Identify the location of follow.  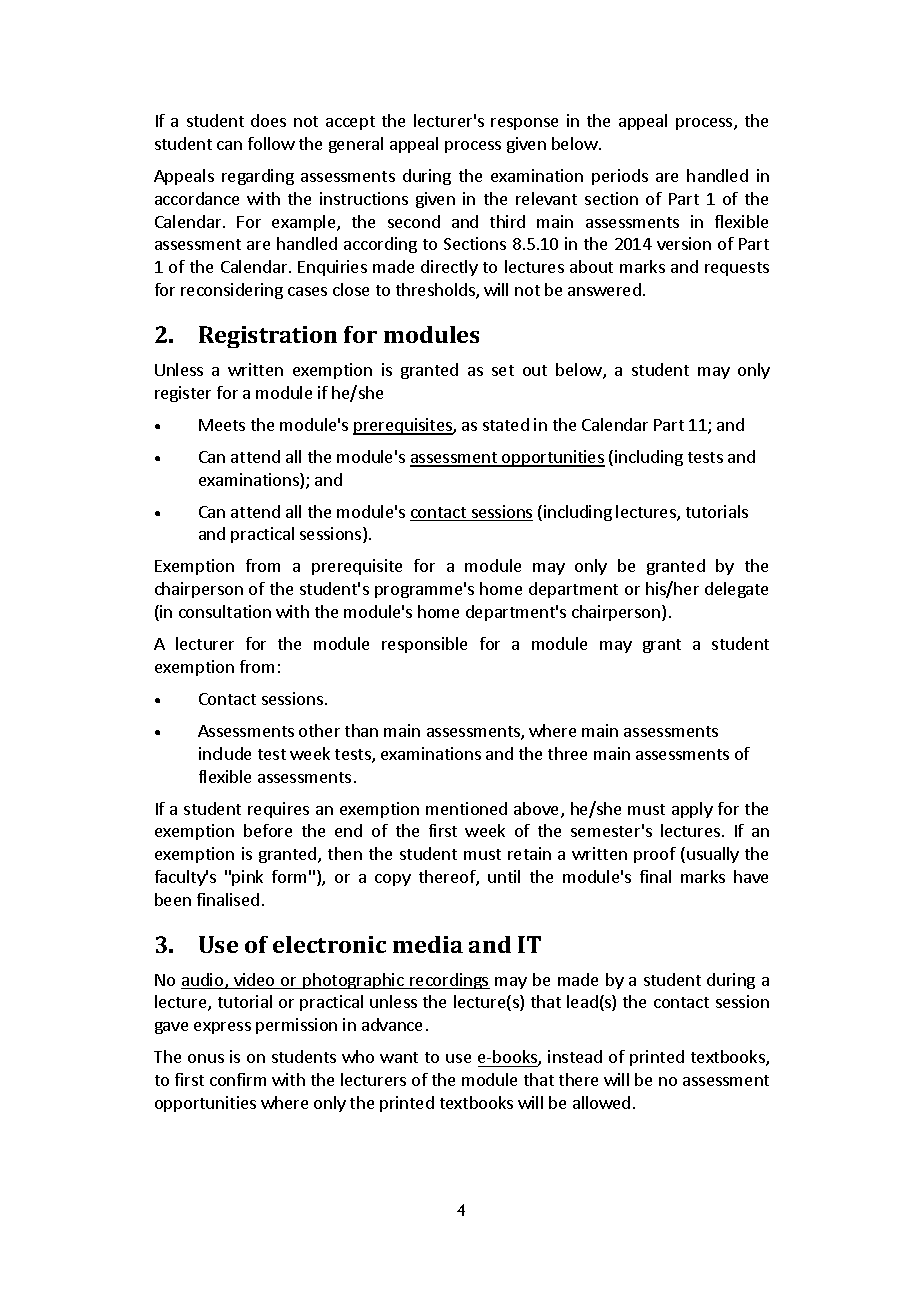
(271, 143).
